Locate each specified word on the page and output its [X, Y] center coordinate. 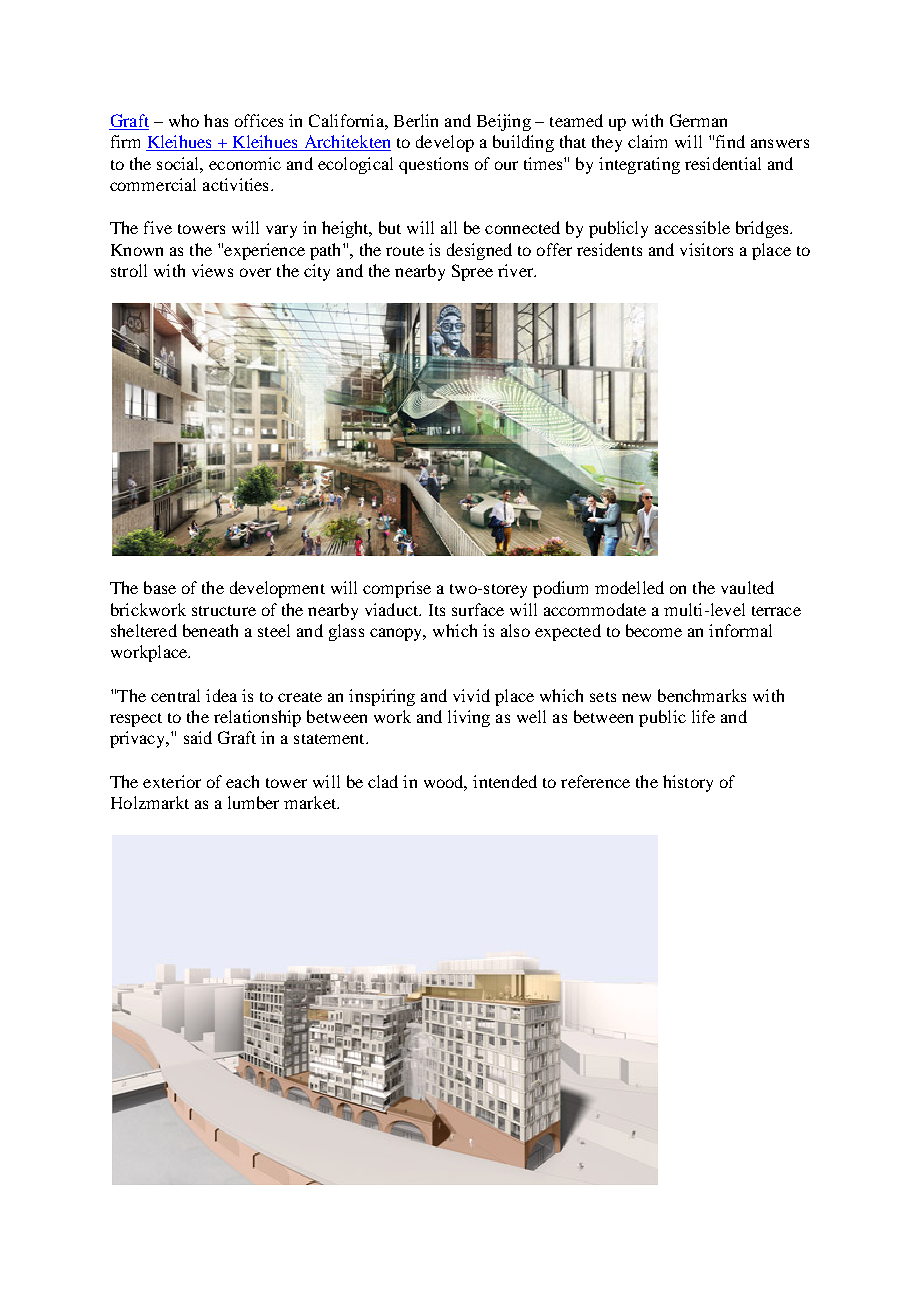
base [160, 587]
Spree [472, 272]
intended [505, 781]
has [216, 120]
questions [433, 165]
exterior [172, 781]
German [698, 120]
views [212, 270]
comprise [397, 589]
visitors [706, 249]
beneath [210, 630]
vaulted [747, 587]
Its [437, 610]
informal [740, 630]
